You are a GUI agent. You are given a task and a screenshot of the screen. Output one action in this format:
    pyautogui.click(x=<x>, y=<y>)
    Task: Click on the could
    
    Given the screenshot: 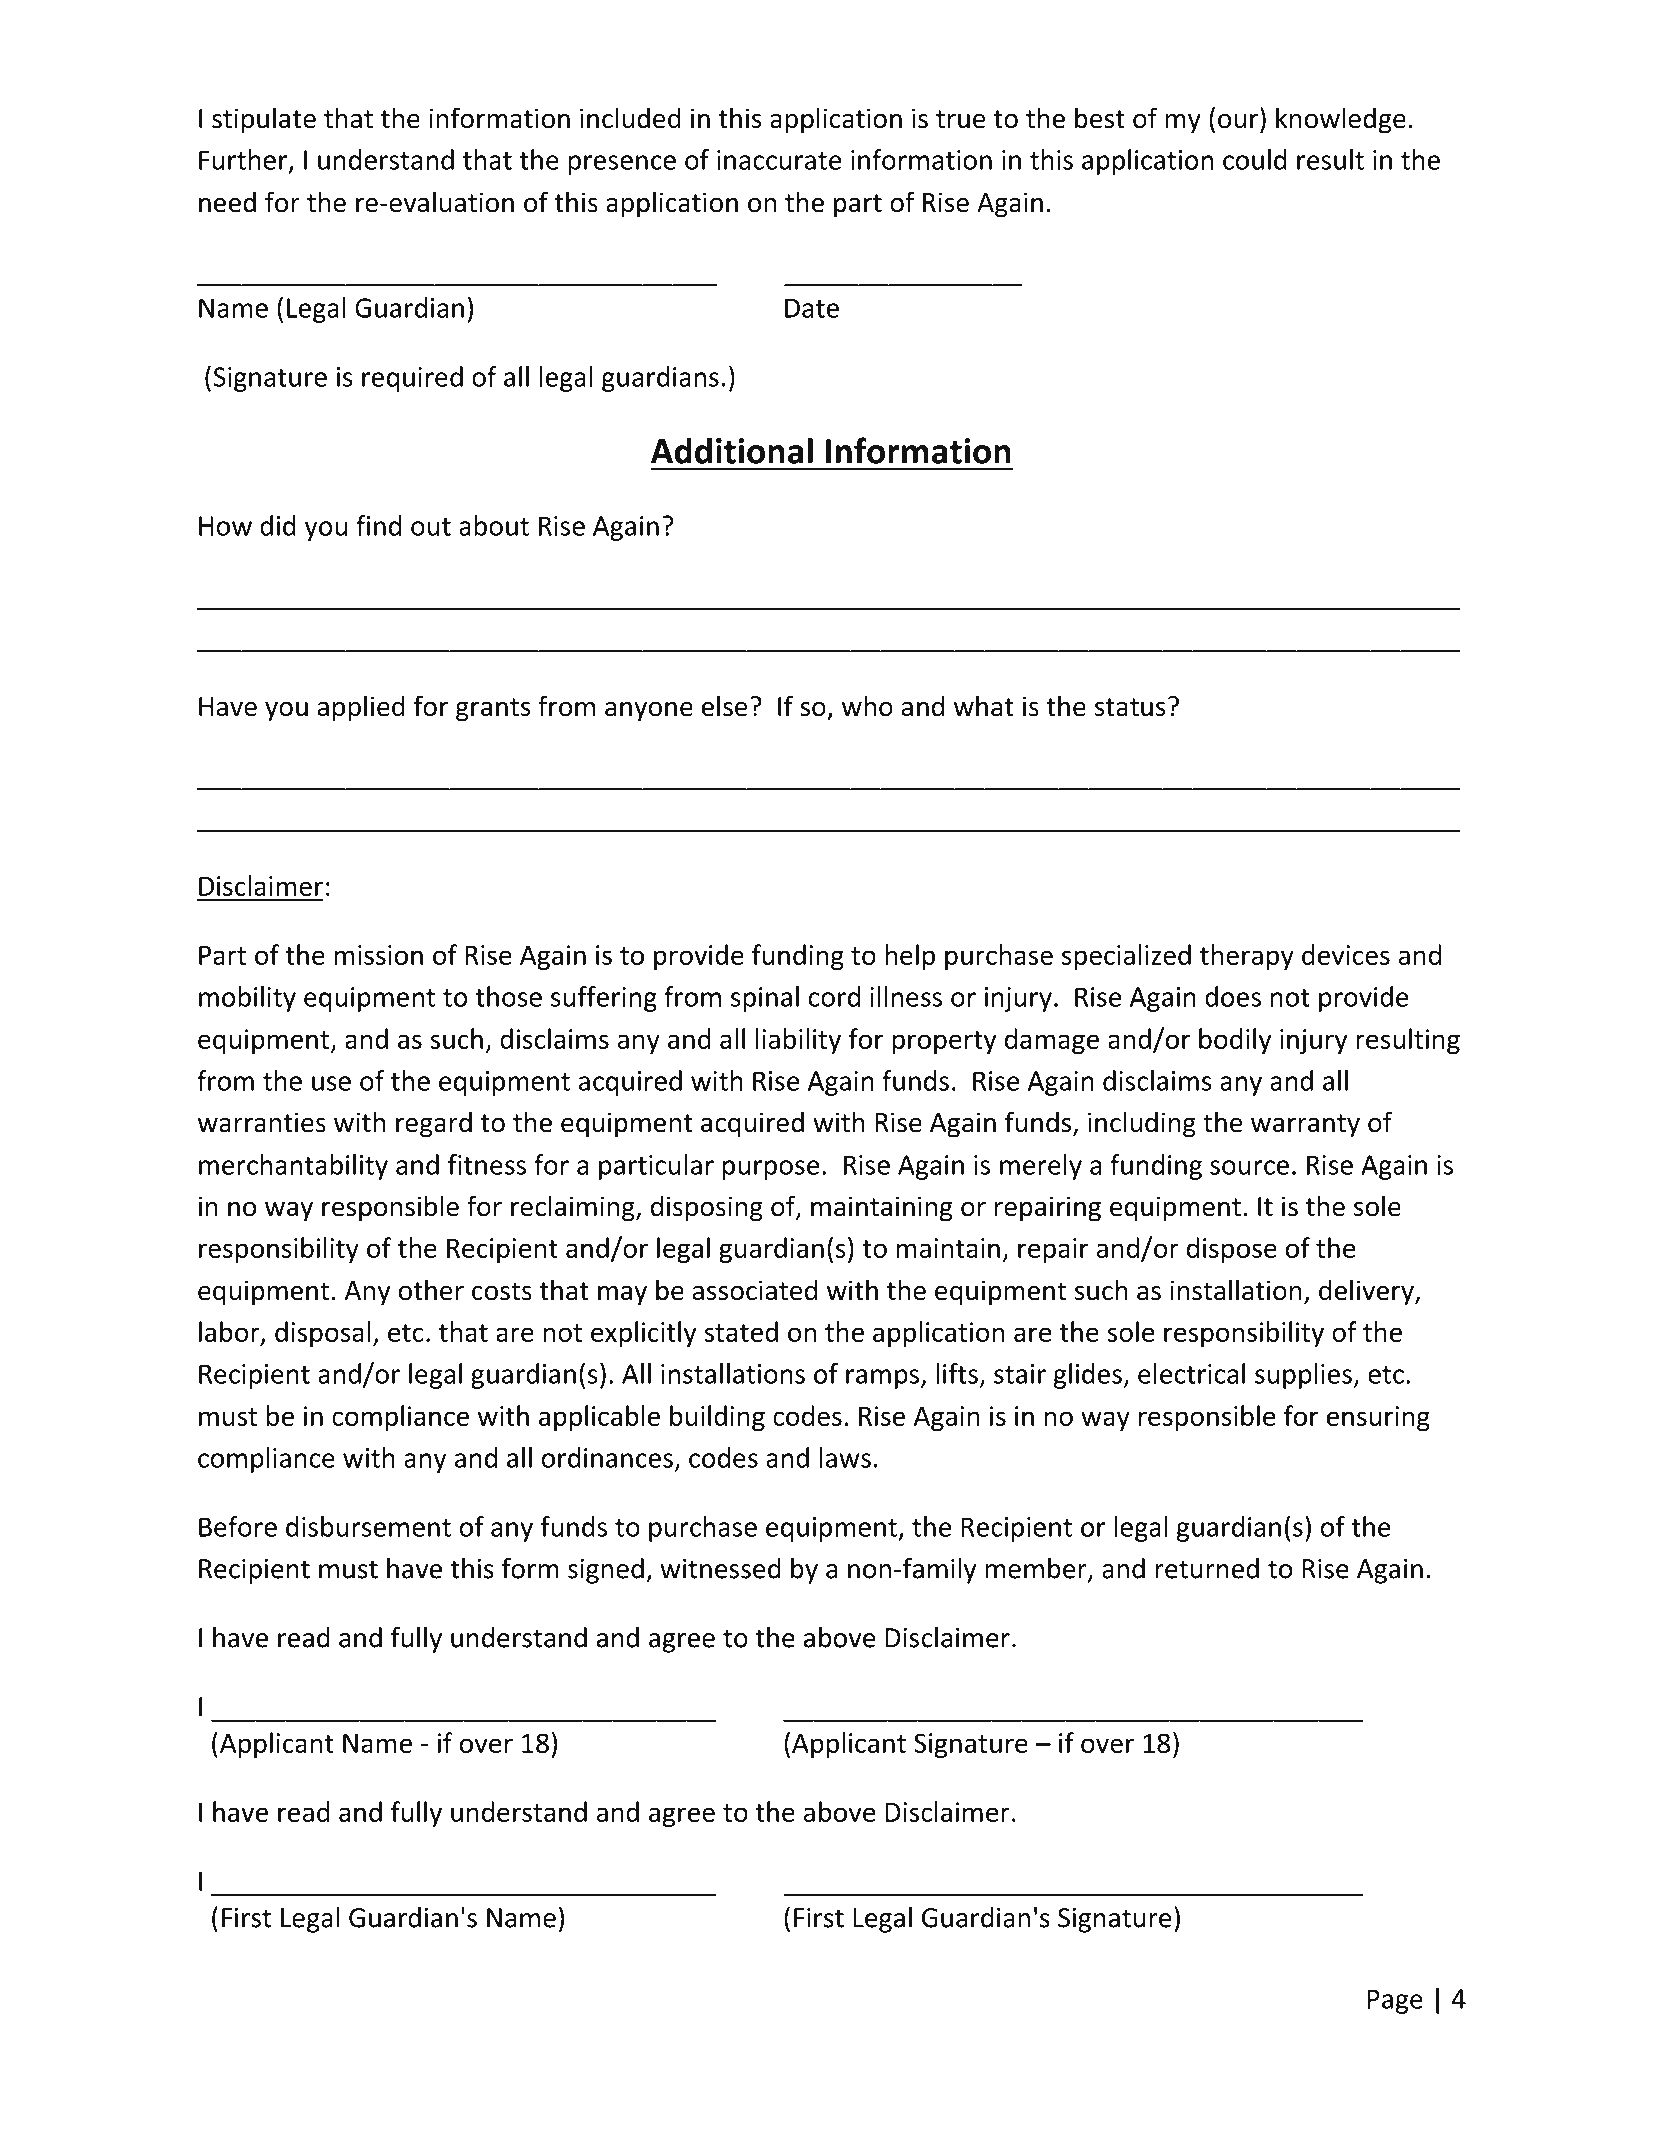 What is the action you would take?
    pyautogui.click(x=1255, y=159)
